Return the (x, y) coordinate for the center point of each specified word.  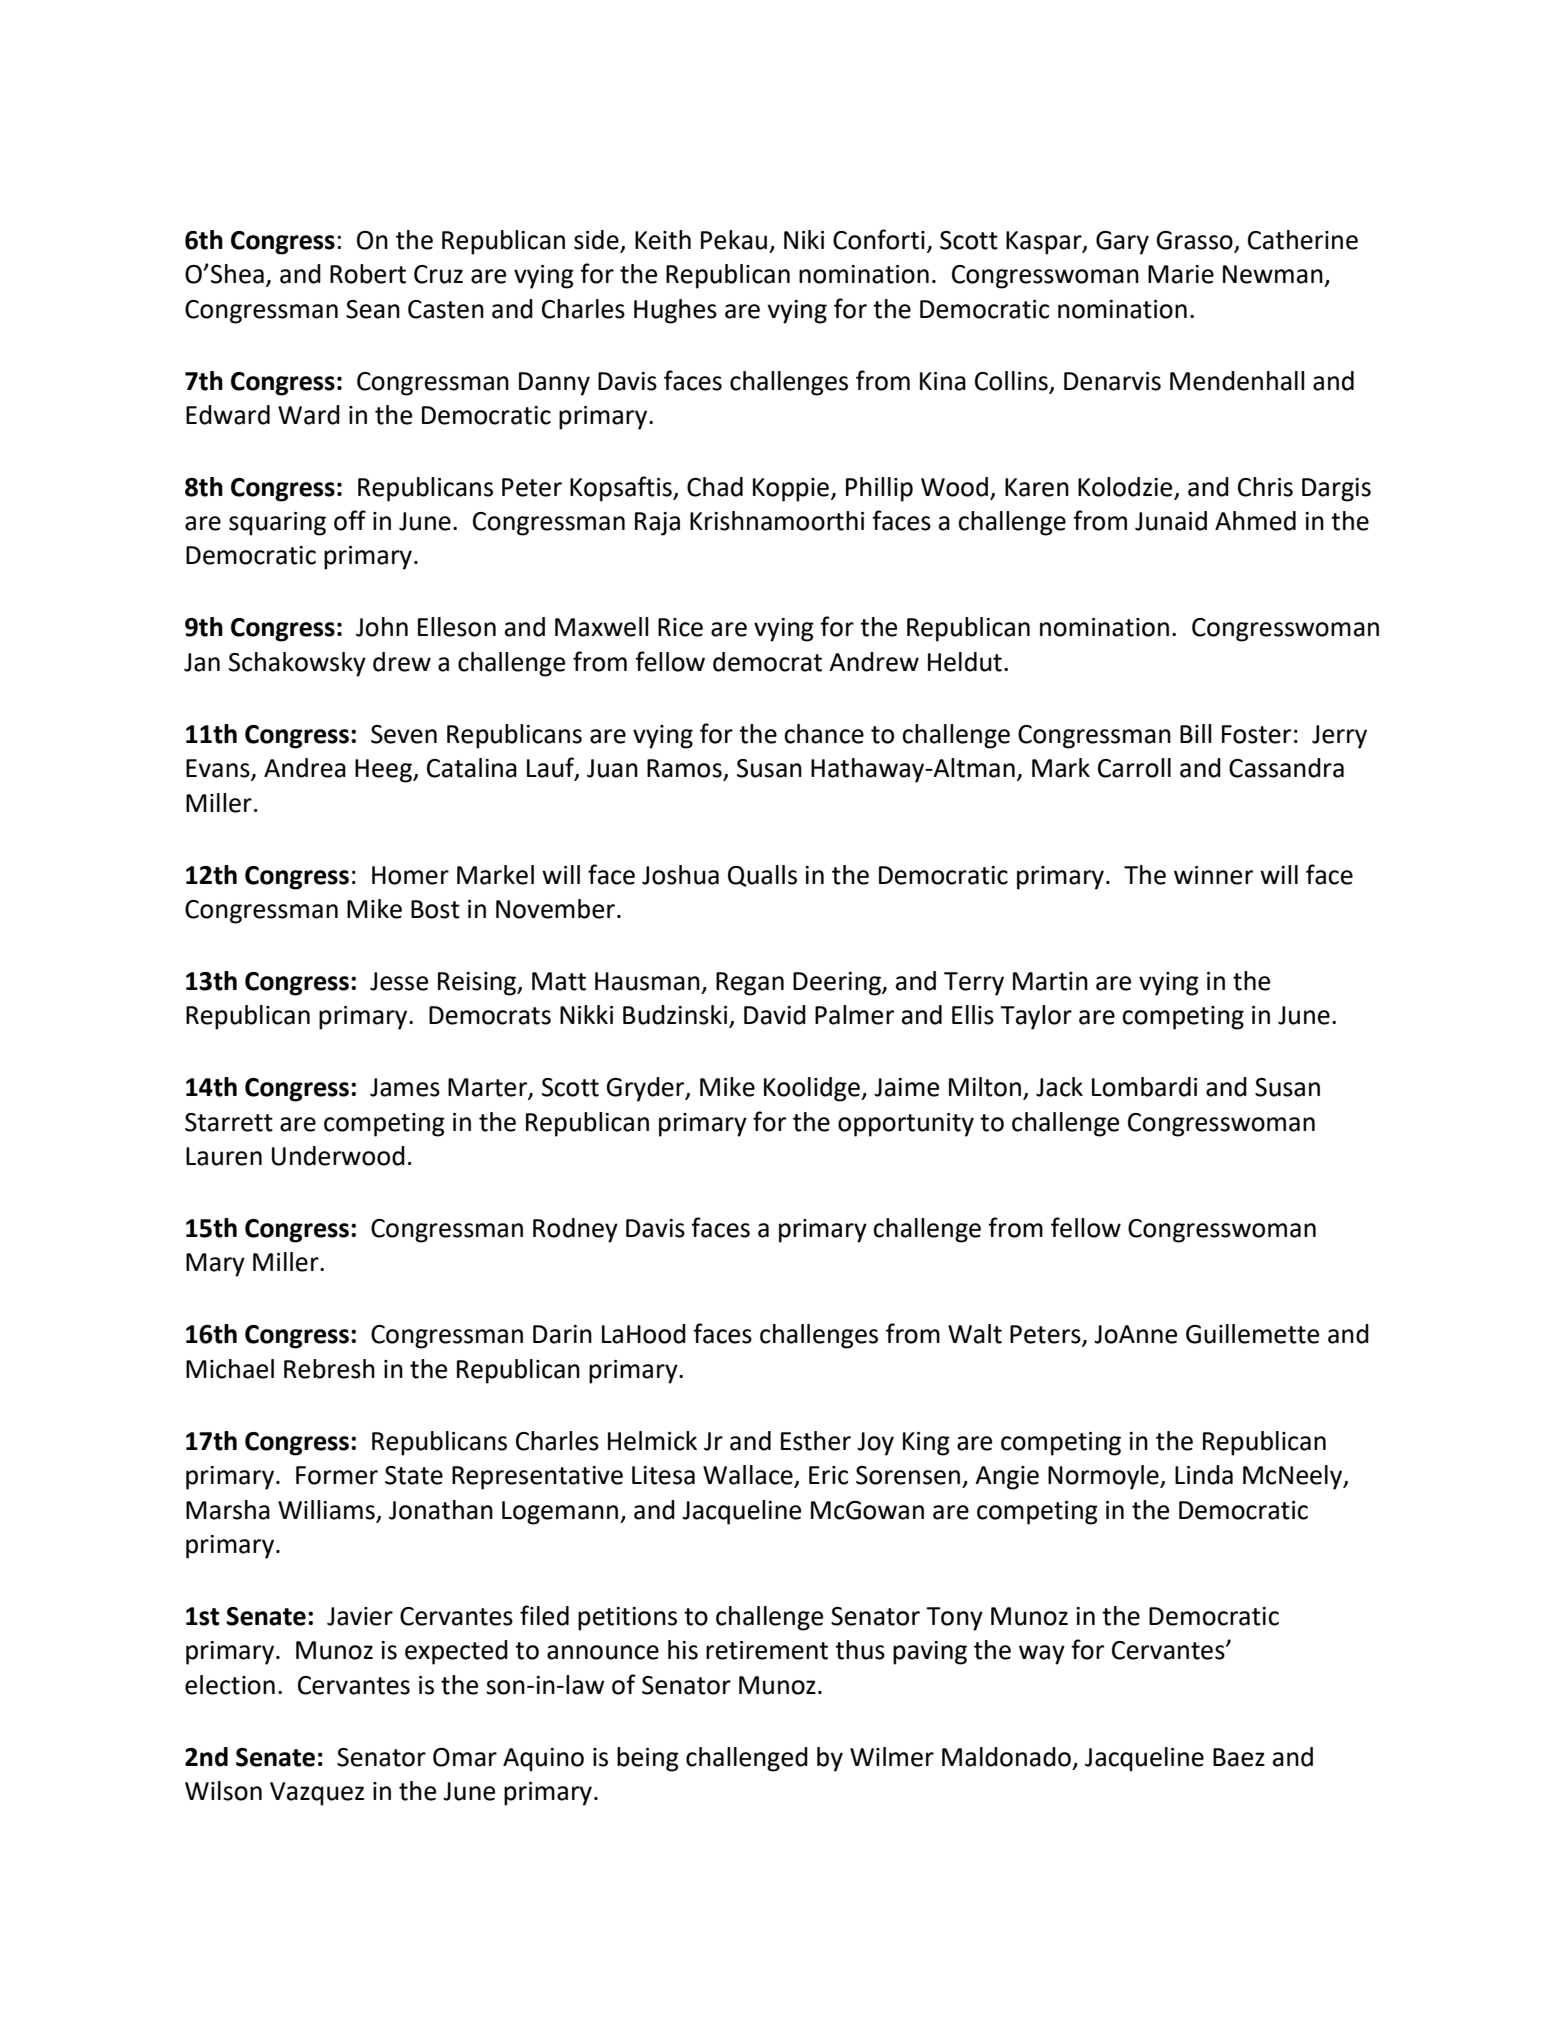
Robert (368, 274)
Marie (1181, 274)
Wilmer (892, 1757)
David (775, 1015)
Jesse (399, 981)
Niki (804, 239)
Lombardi (1144, 1087)
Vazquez (317, 1794)
